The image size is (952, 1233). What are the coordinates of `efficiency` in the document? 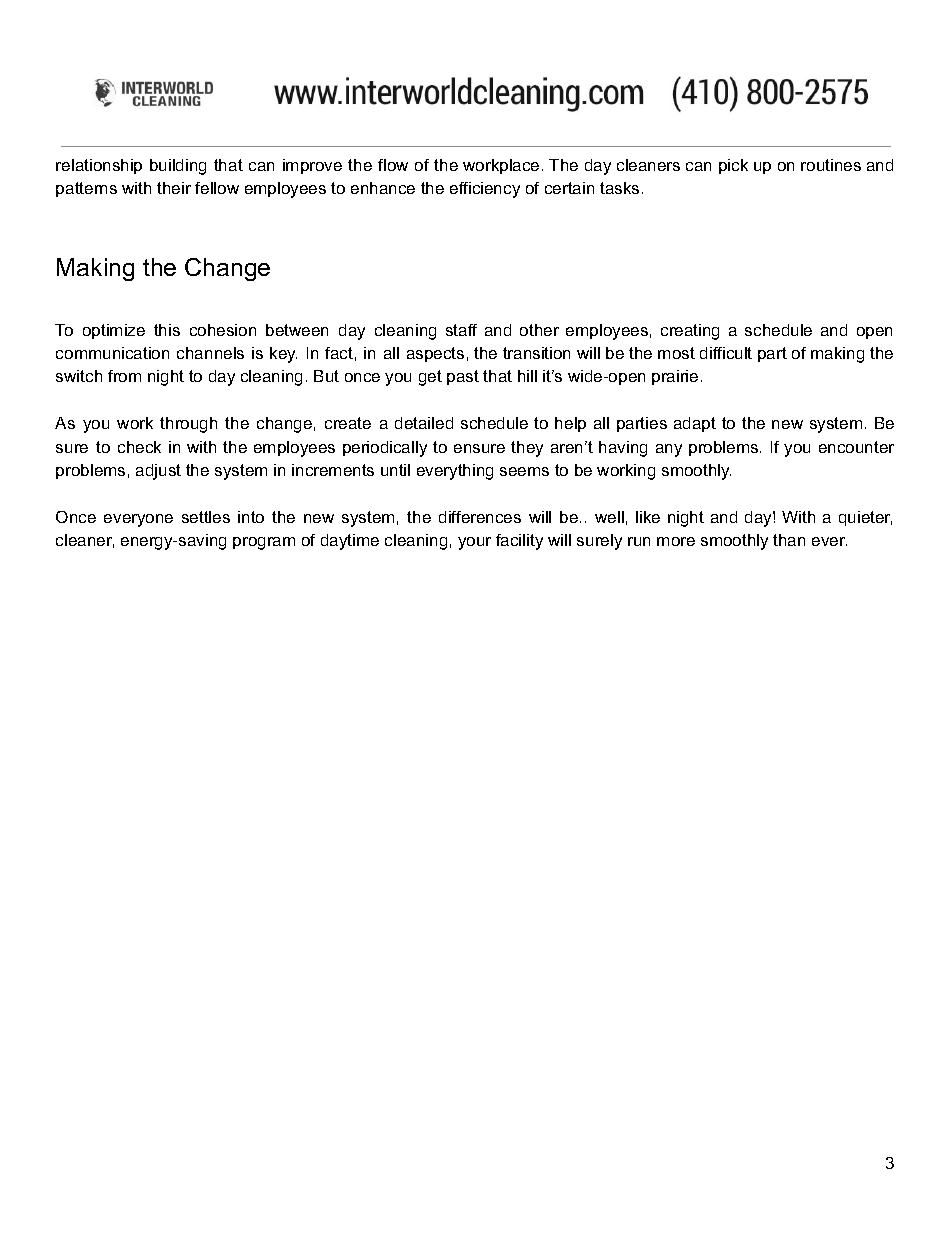 It's located at (485, 190).
